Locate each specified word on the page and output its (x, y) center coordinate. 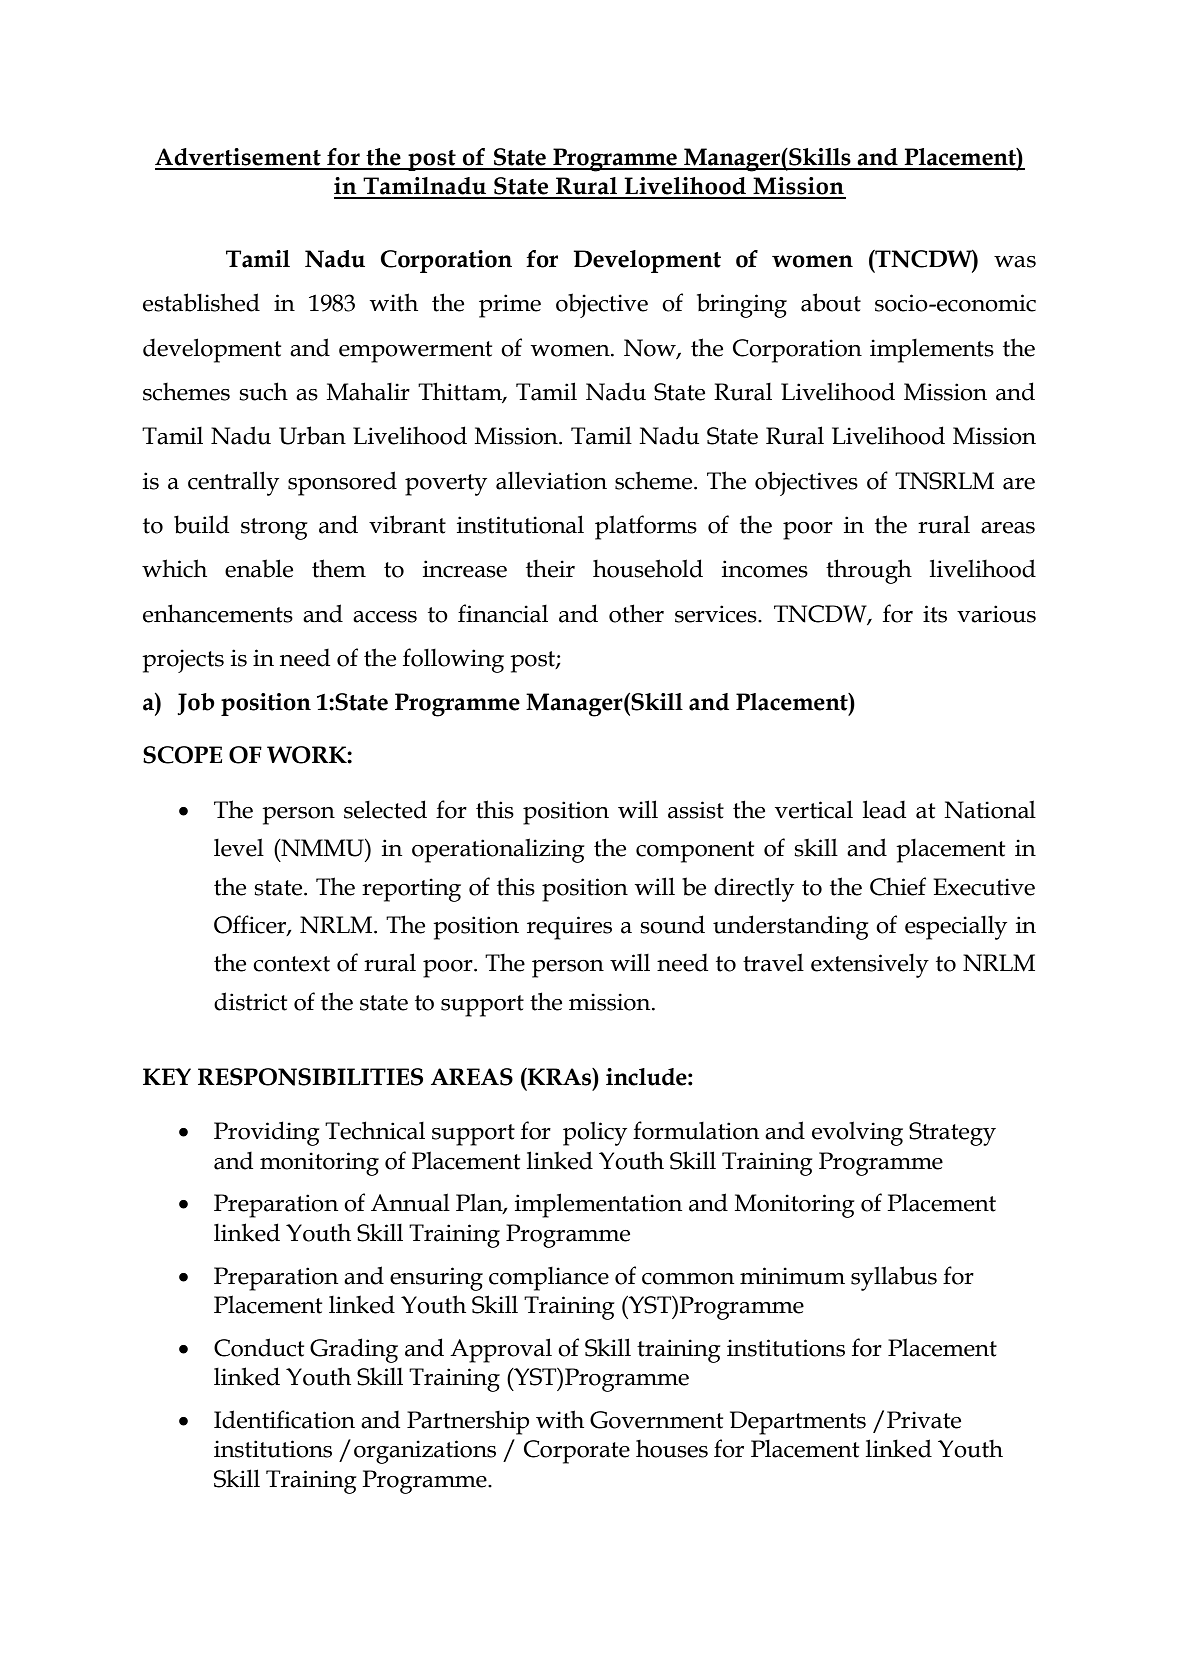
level (239, 847)
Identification (284, 1419)
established (201, 302)
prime (510, 306)
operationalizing (498, 850)
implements (932, 351)
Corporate (577, 1452)
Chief (898, 886)
